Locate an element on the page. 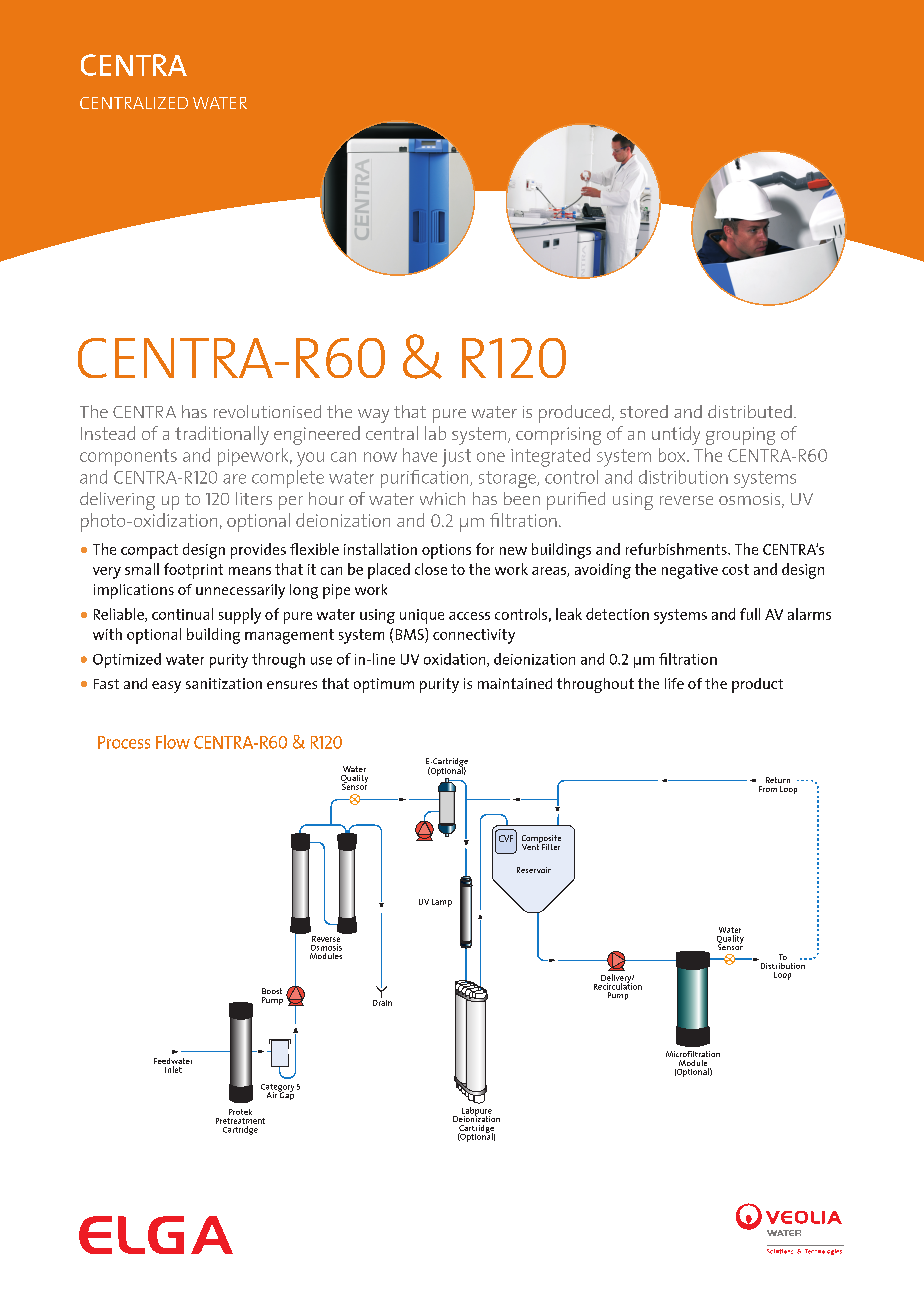 The width and height of the image is (924, 1308). CVF is located at coordinates (506, 838).
